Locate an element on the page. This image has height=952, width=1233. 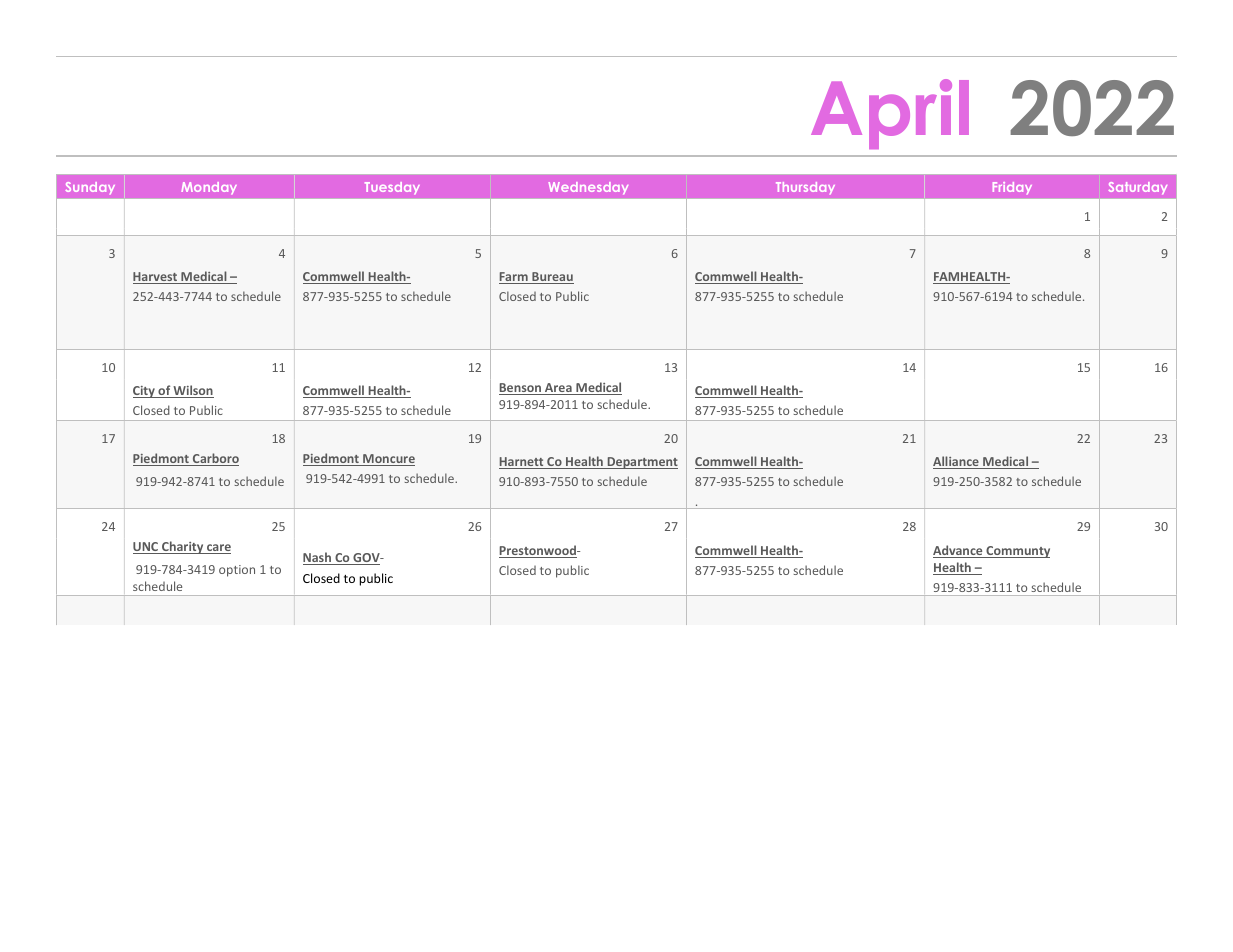
Farm is located at coordinates (514, 278).
